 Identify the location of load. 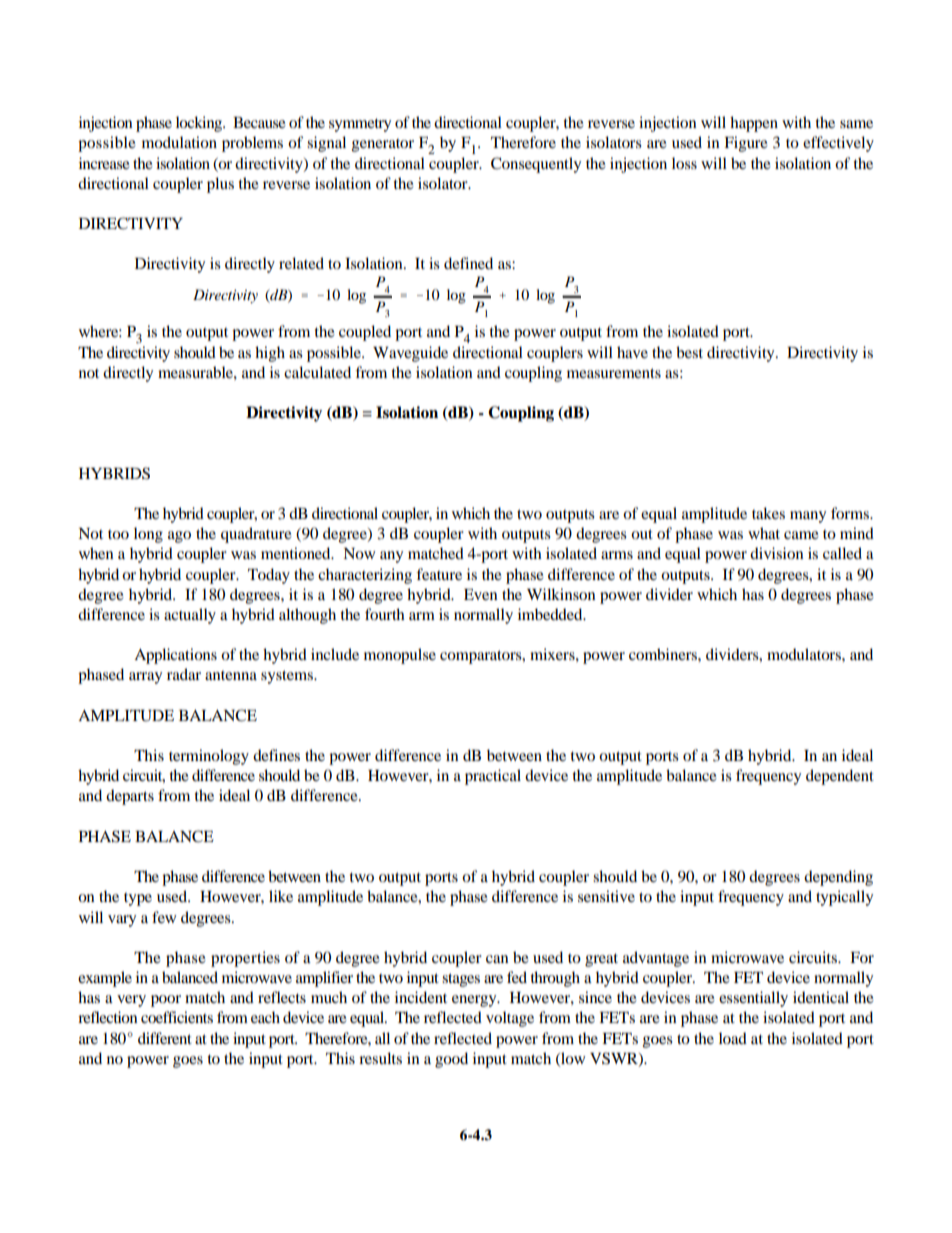
(733, 1038).
